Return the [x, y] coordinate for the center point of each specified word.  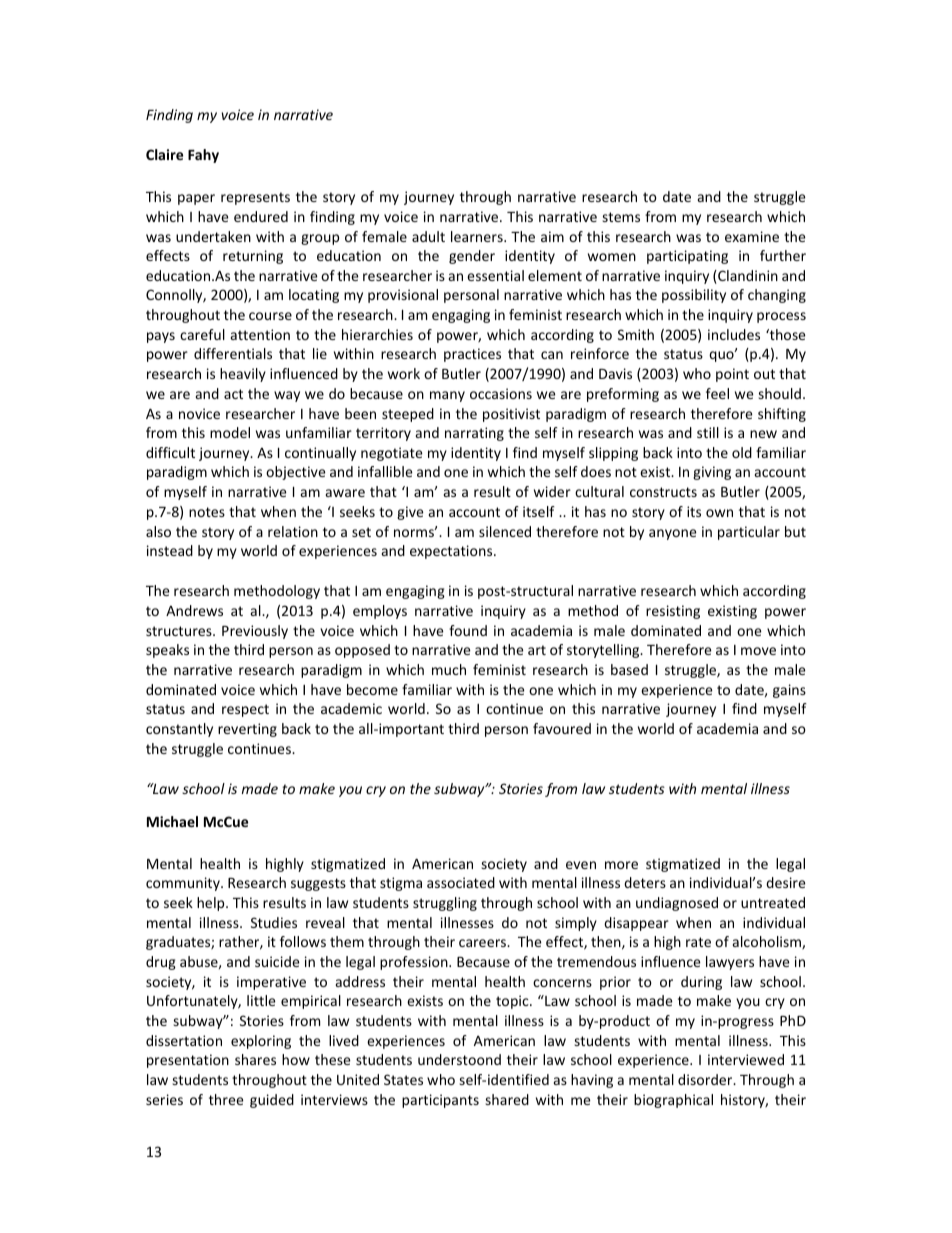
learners [478, 236]
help [212, 904]
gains [789, 691]
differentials [233, 353]
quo [722, 356]
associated [461, 882]
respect [245, 710]
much [449, 669]
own [719, 513]
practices [472, 355]
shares [255, 1059]
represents [255, 198]
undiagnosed [677, 904]
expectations [452, 552]
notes [207, 512]
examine [752, 236]
